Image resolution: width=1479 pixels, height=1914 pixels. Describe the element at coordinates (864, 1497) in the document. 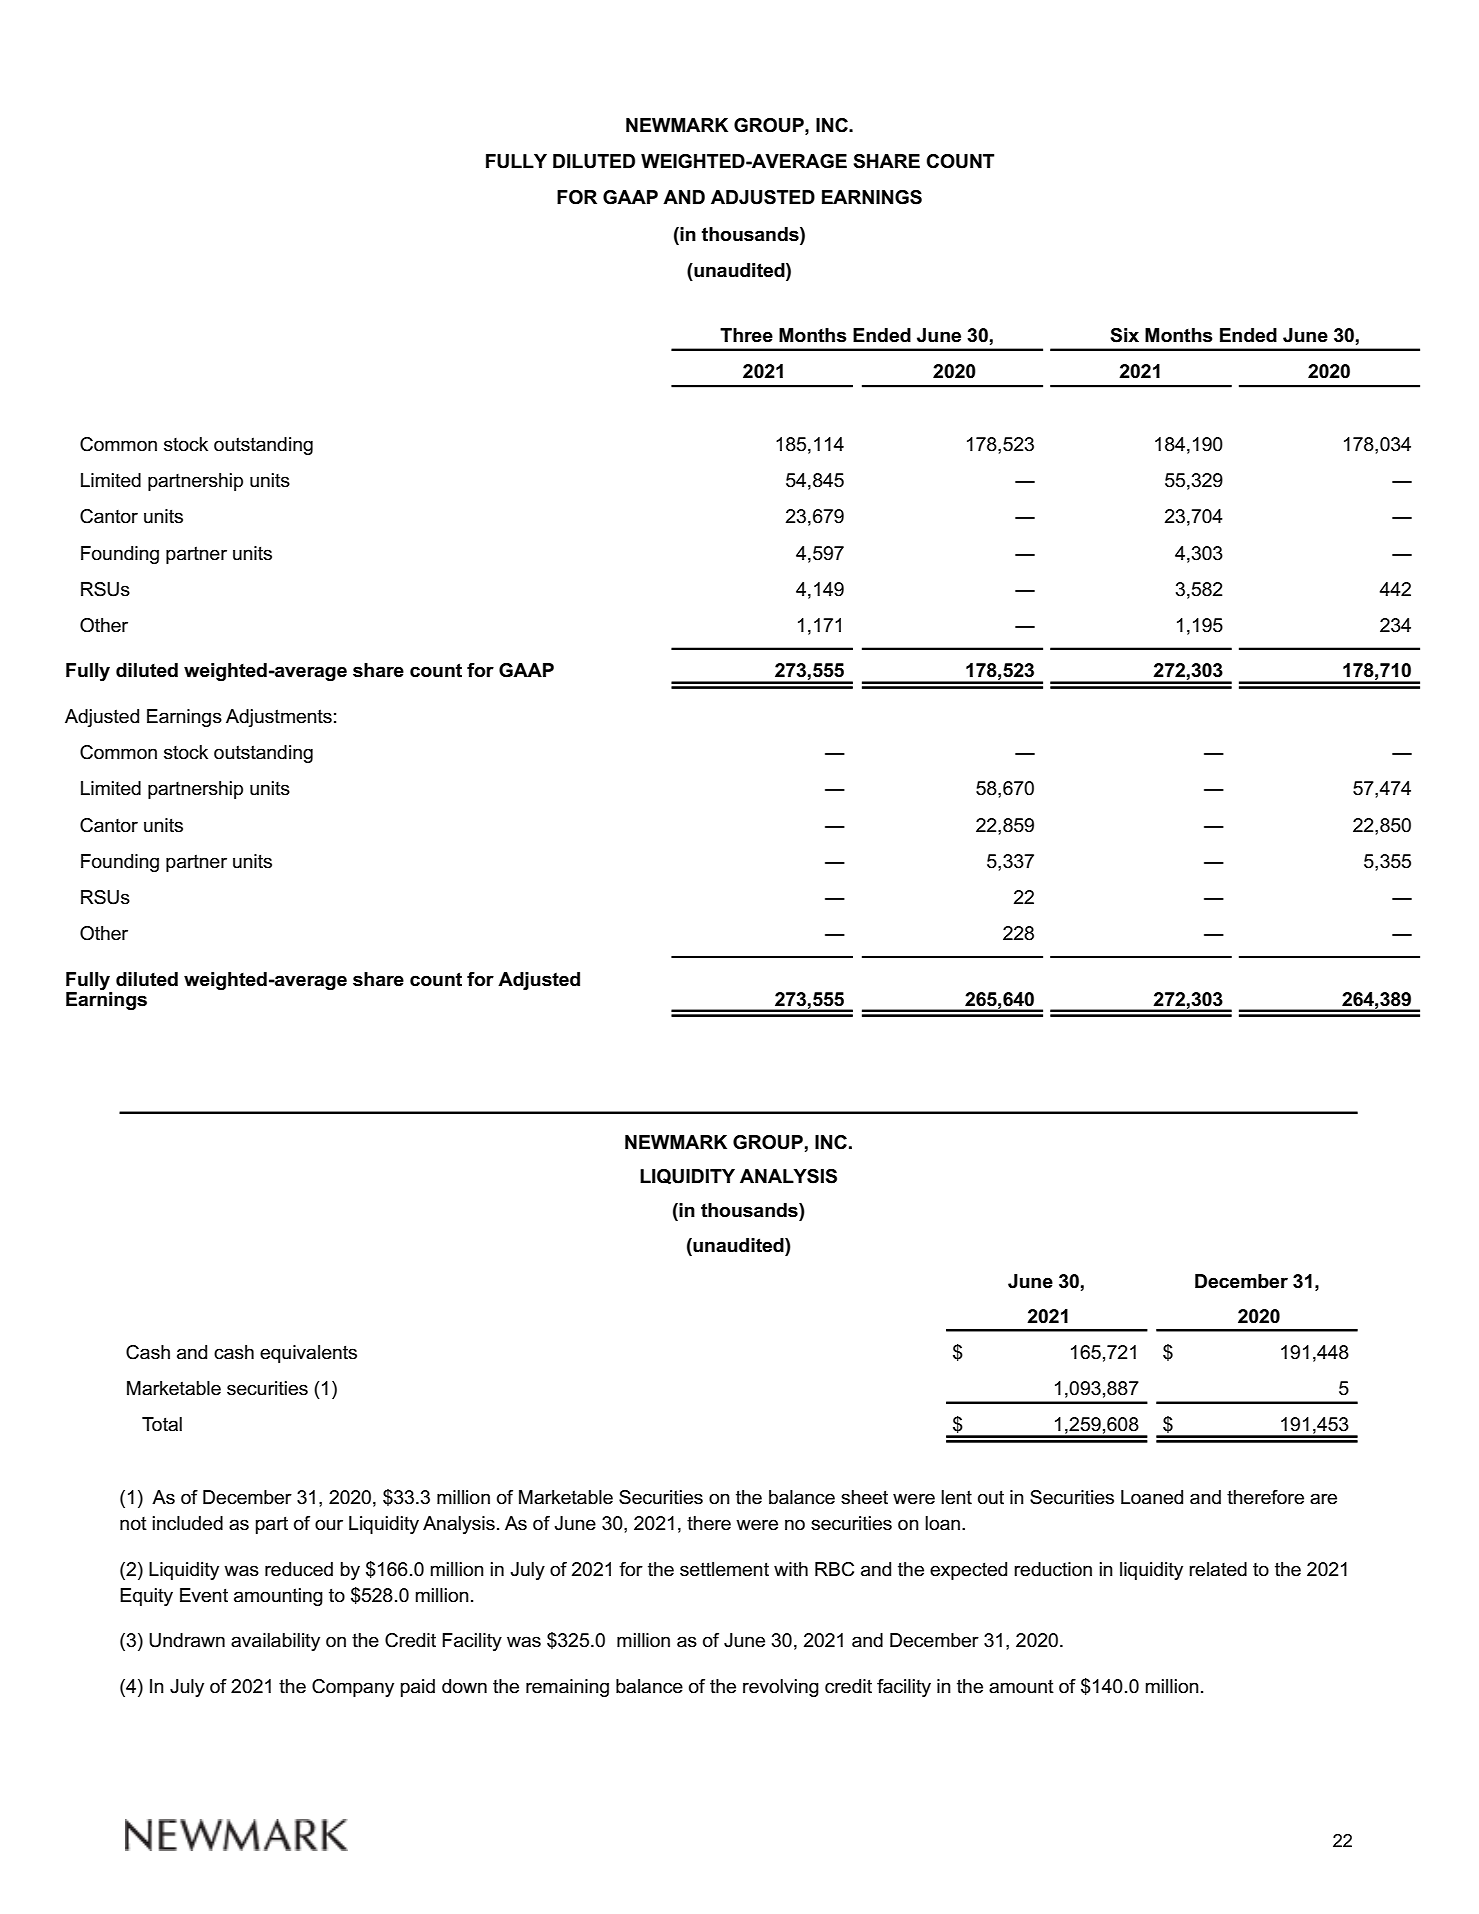

I see `sheet` at that location.
